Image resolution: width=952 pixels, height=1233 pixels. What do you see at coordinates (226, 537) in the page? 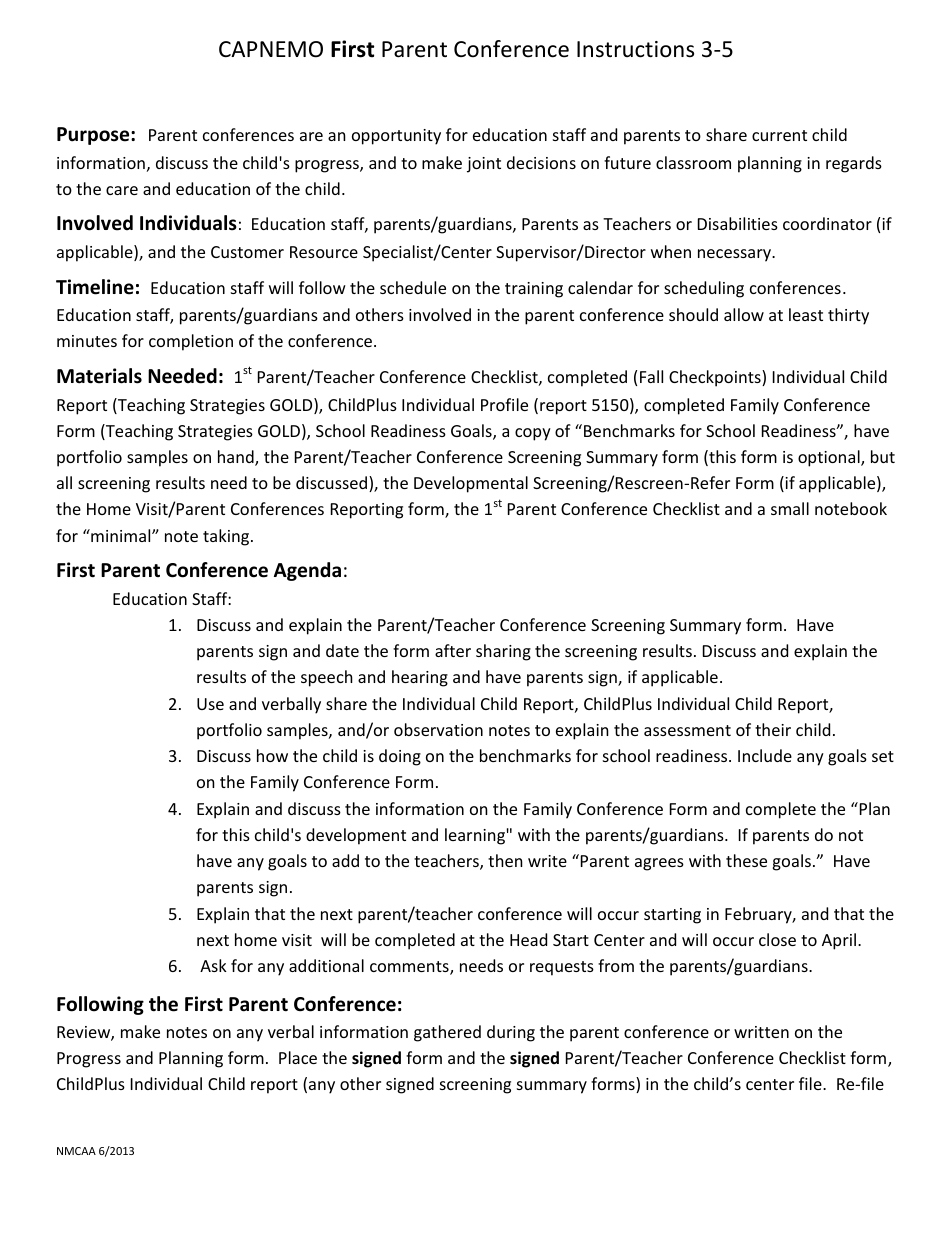
I see `taking` at bounding box center [226, 537].
